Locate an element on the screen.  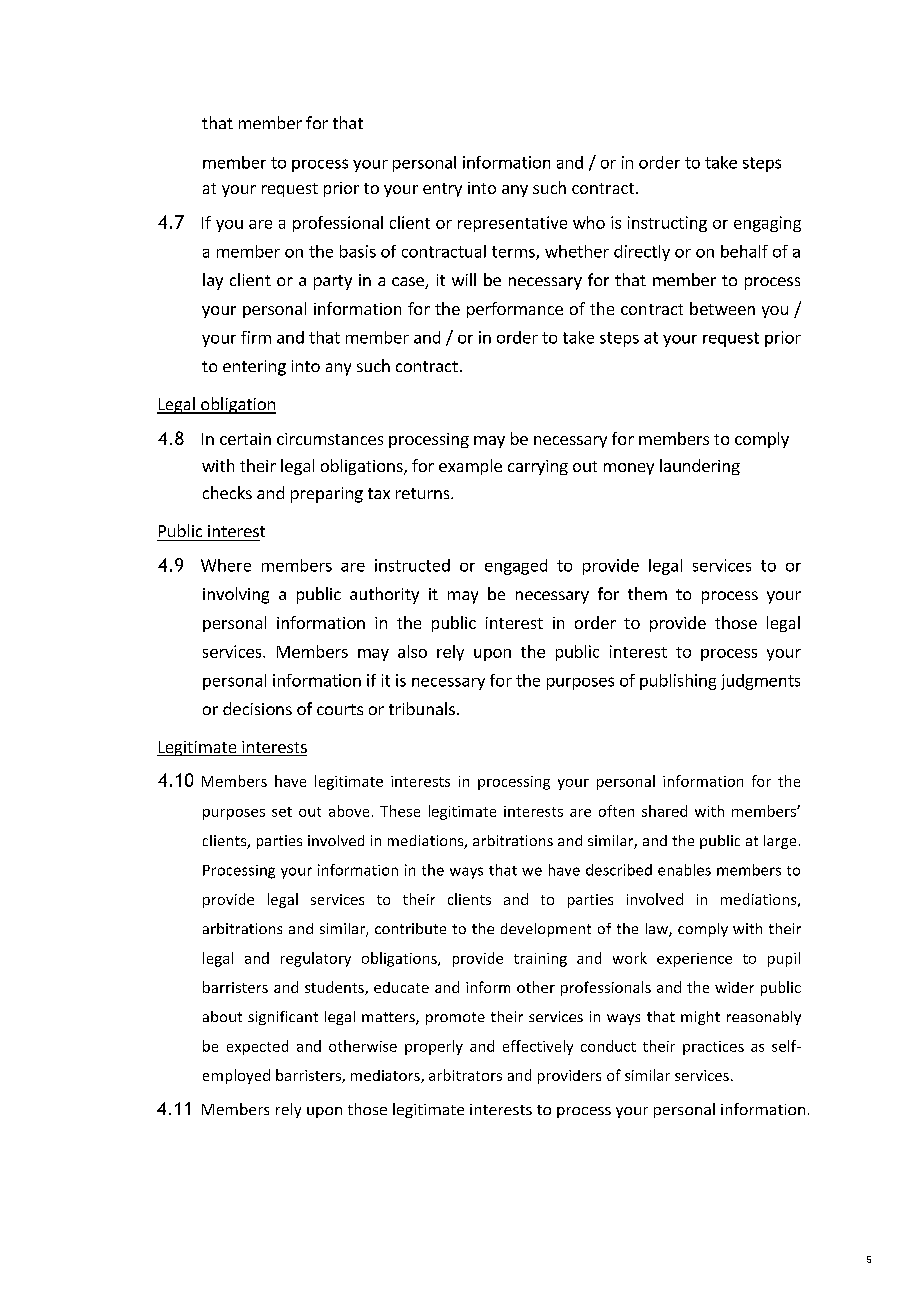
effectively is located at coordinates (538, 1047).
